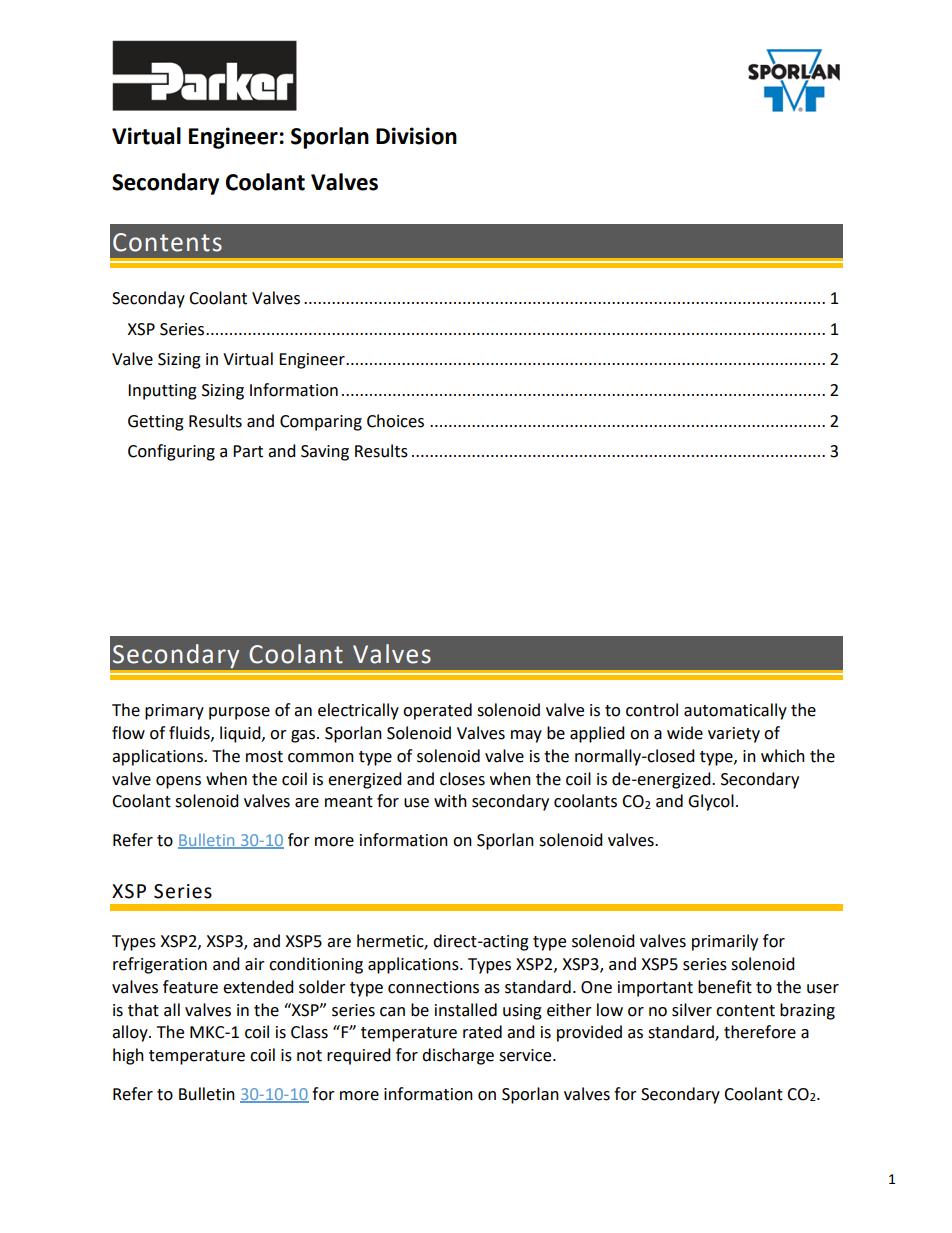  What do you see at coordinates (190, 987) in the screenshot?
I see `feature` at bounding box center [190, 987].
